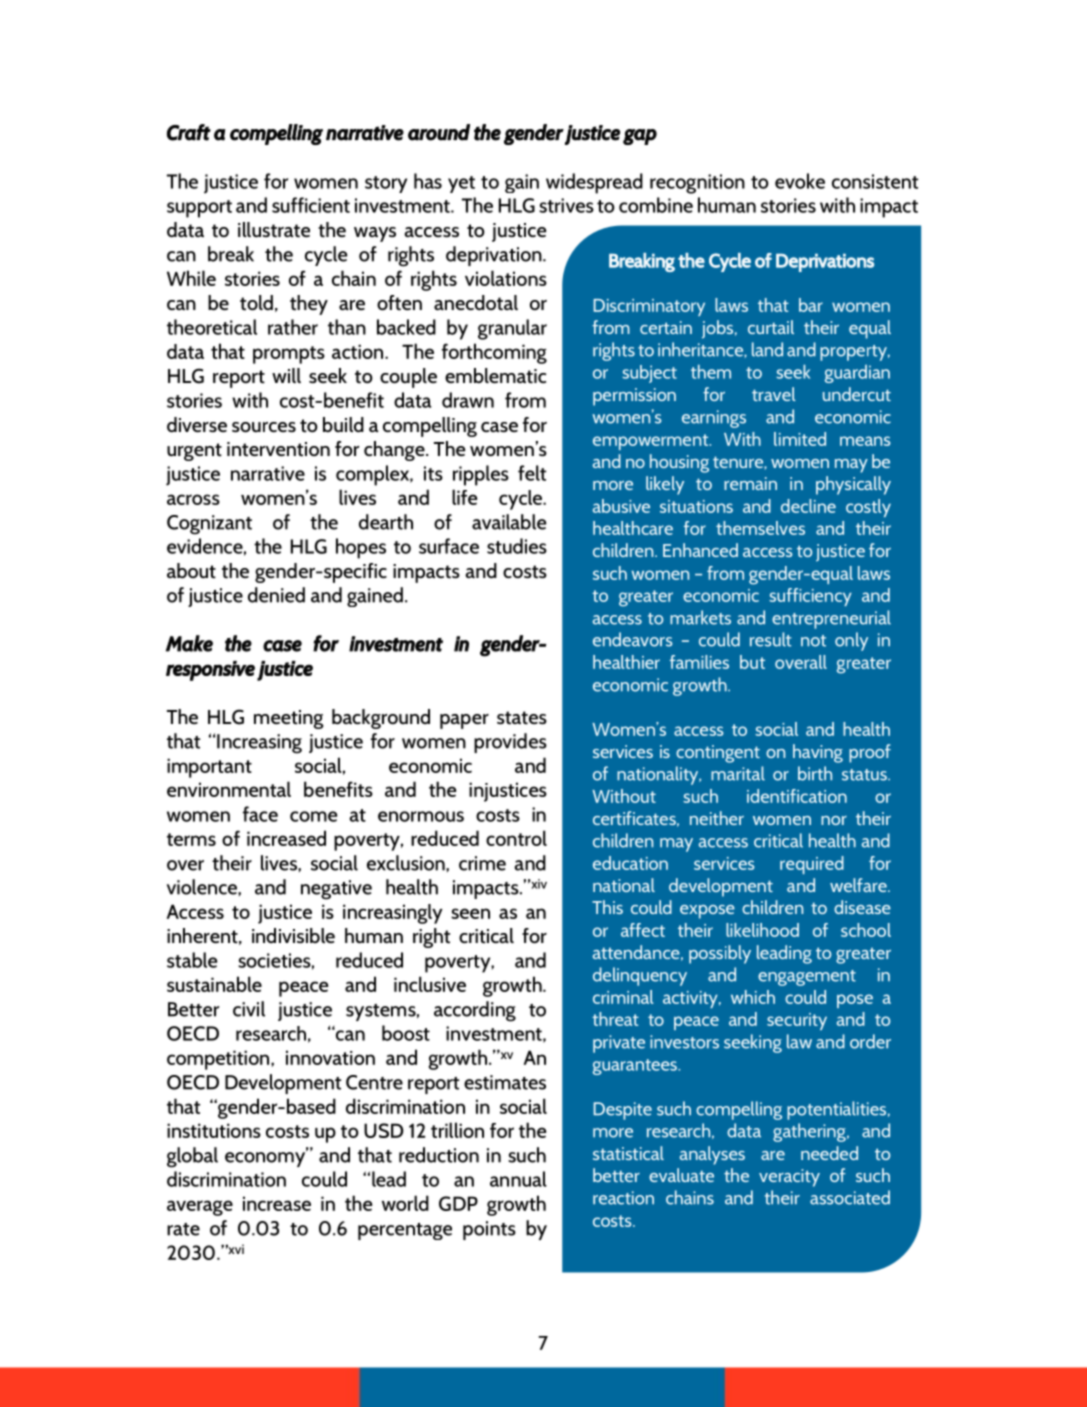 Image resolution: width=1087 pixels, height=1407 pixels. Describe the element at coordinates (289, 719) in the page. I see `meeting` at that location.
